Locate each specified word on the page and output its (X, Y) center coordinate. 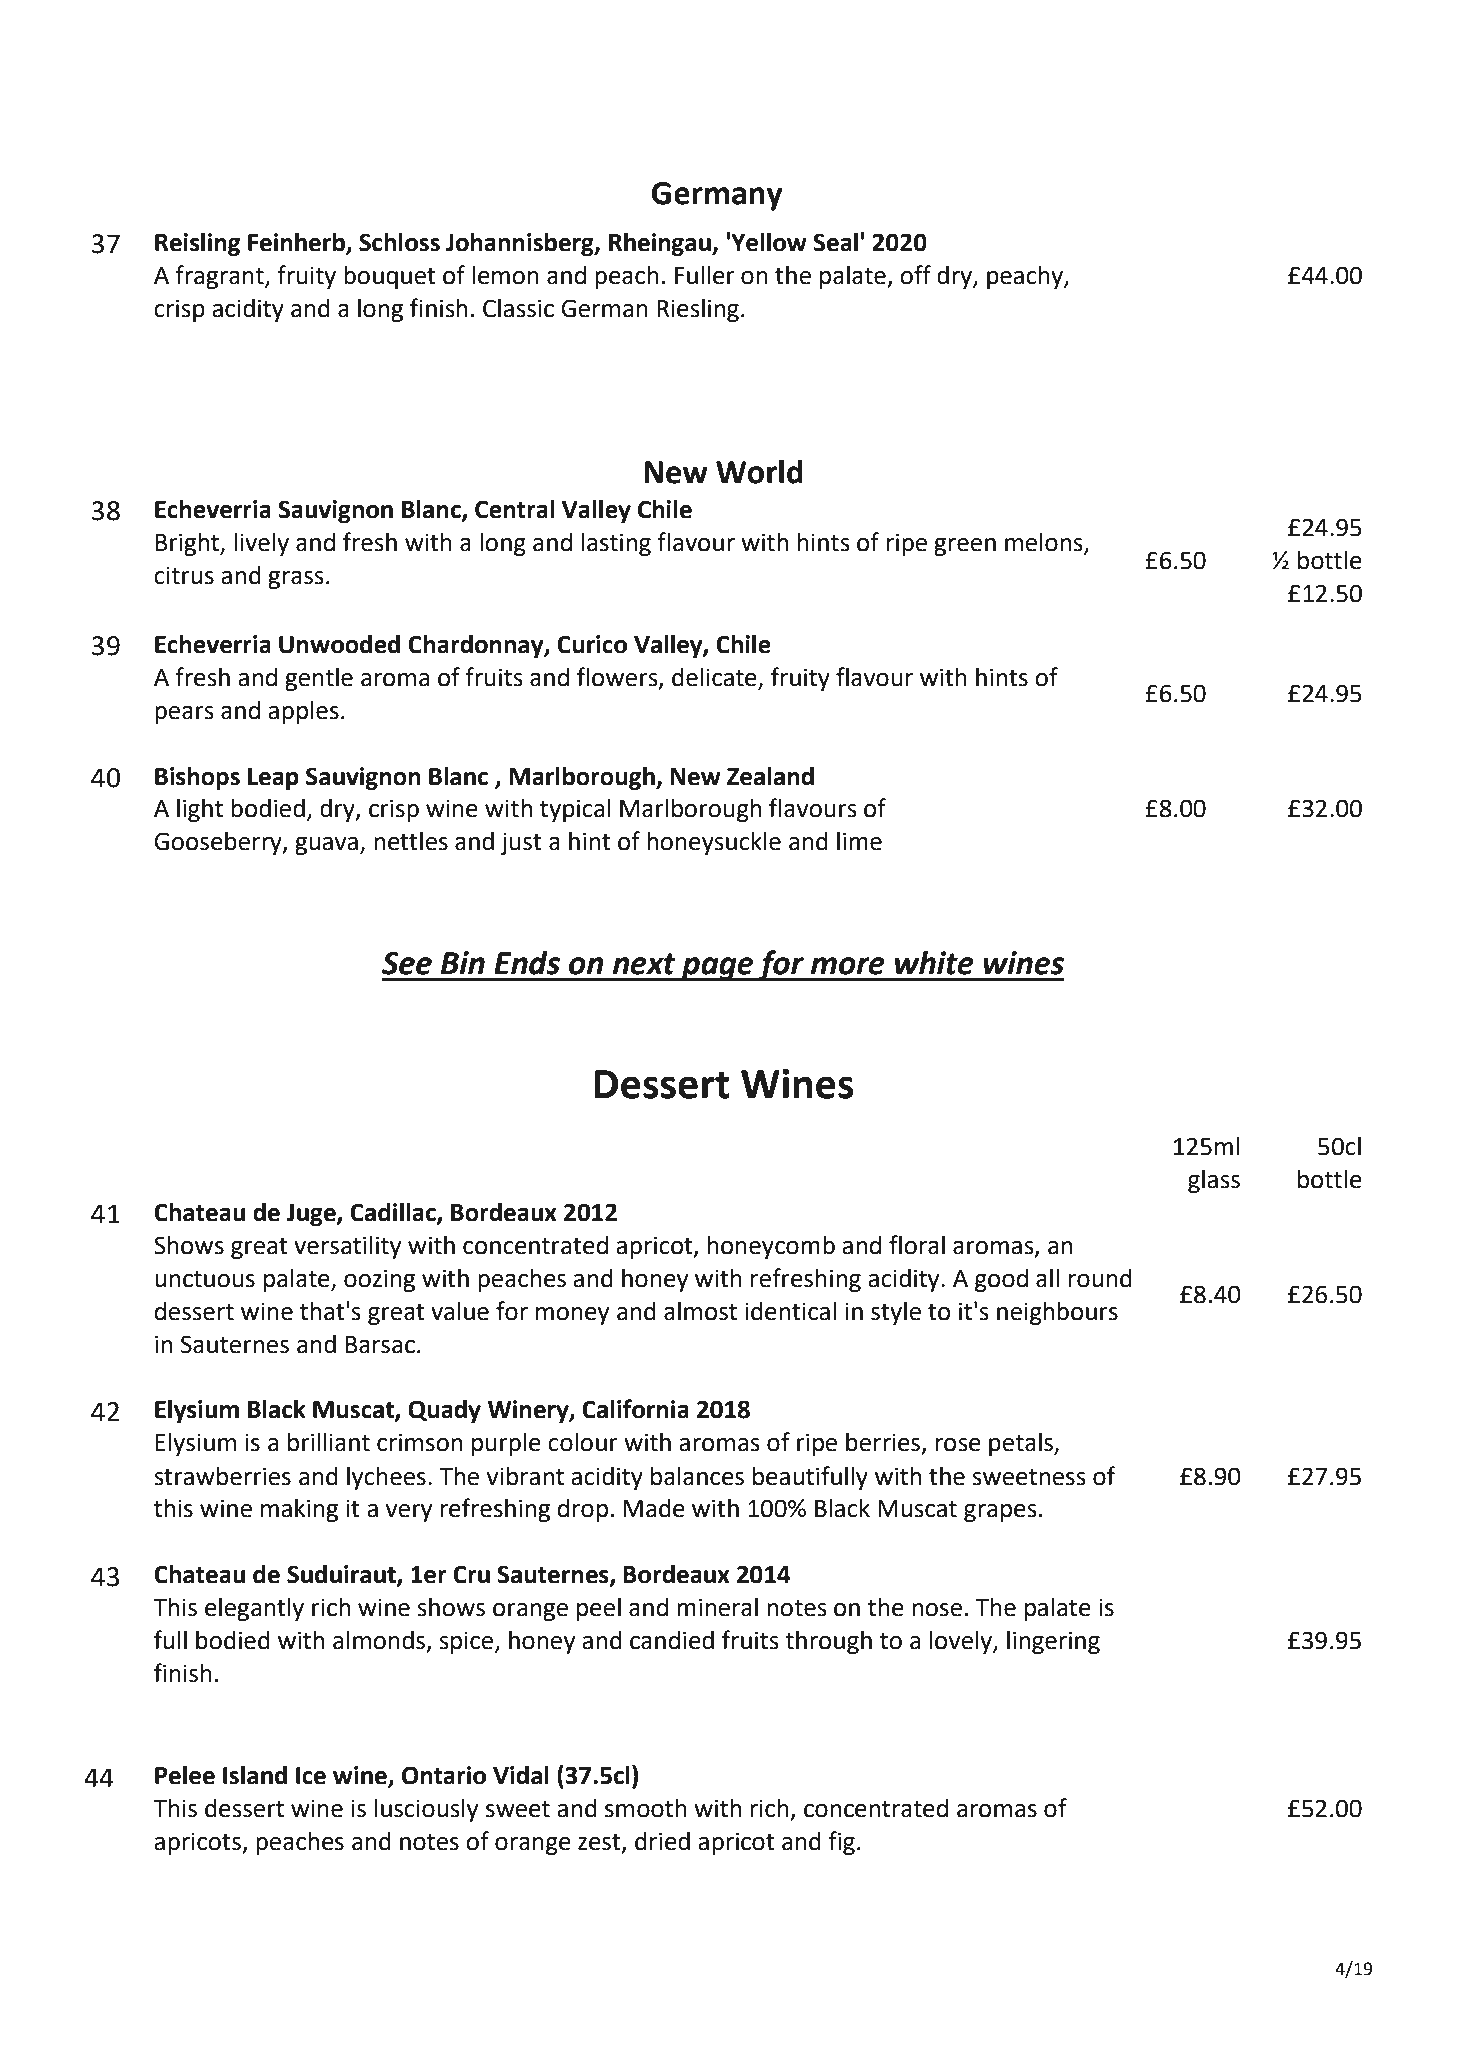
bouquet (390, 277)
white (934, 963)
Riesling (698, 310)
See (407, 963)
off (915, 275)
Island (255, 1775)
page (717, 969)
